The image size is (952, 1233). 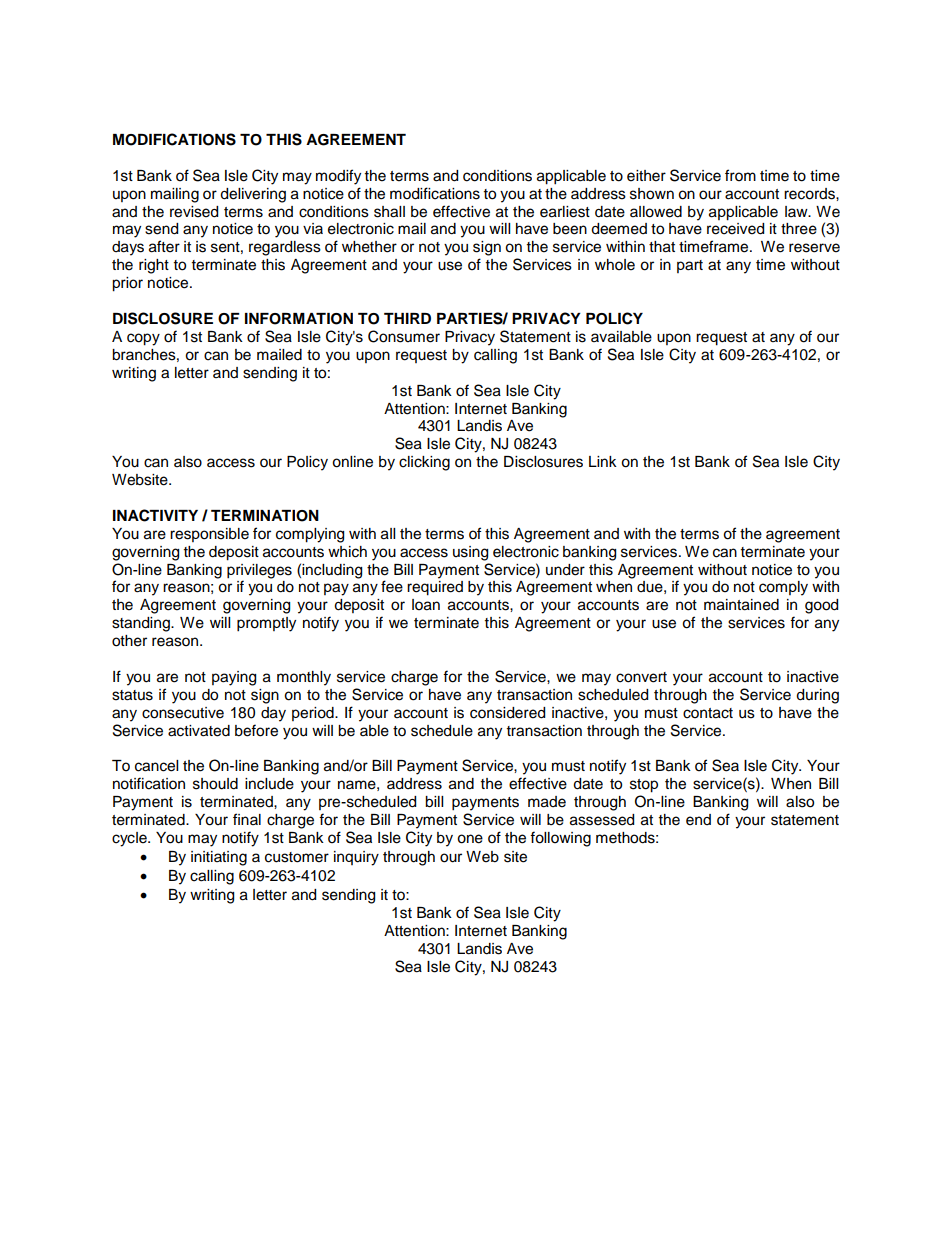 I want to click on paying, so click(x=234, y=678).
